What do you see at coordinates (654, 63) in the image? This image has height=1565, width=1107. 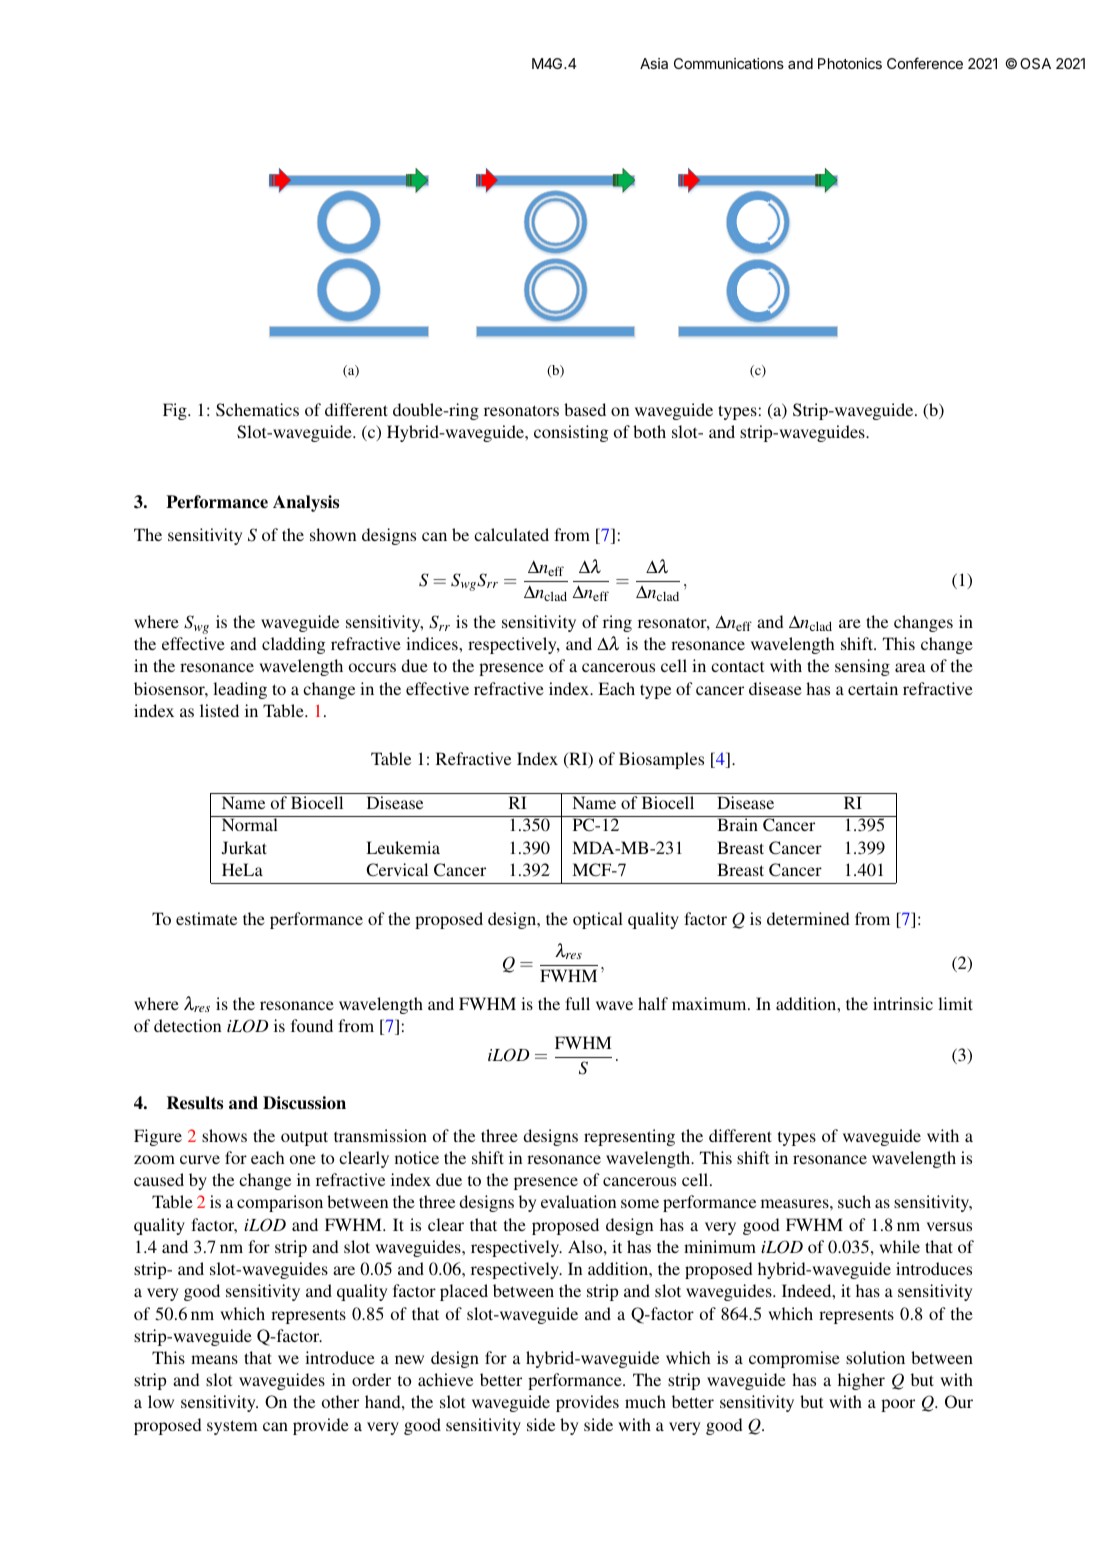 I see `Asia` at bounding box center [654, 63].
